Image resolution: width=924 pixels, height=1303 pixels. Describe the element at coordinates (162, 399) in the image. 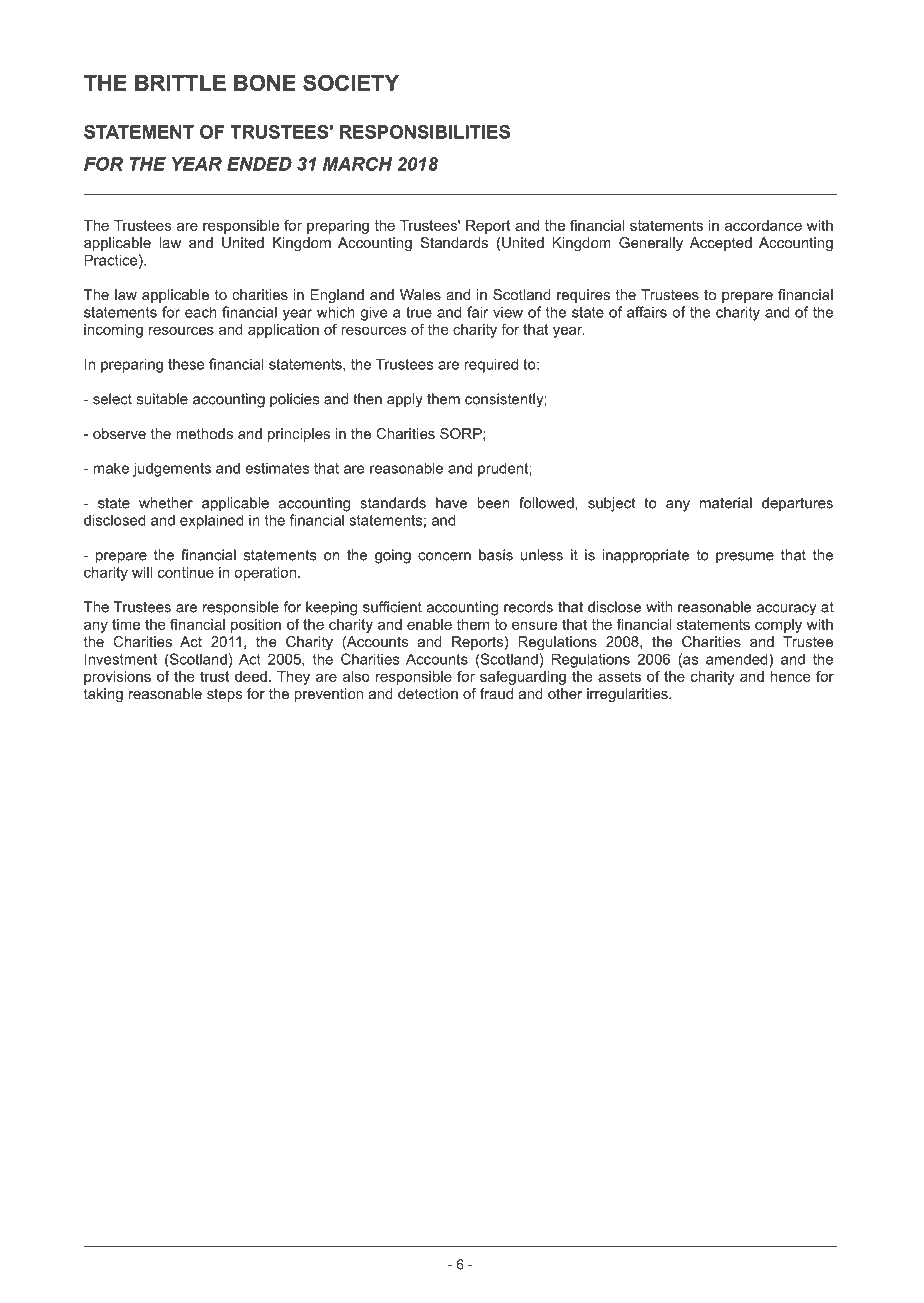

I see `suitable` at that location.
